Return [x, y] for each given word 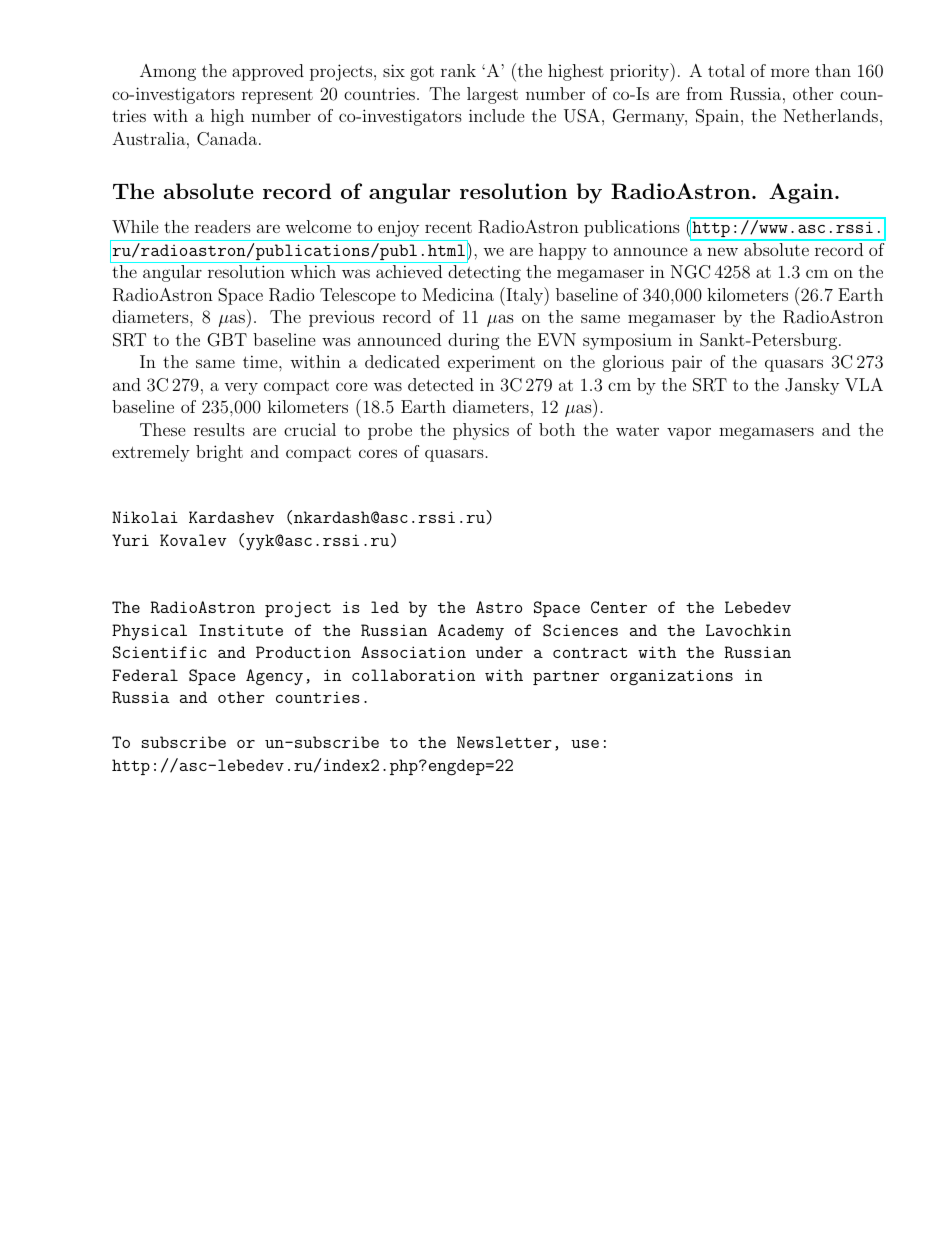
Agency [274, 677]
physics [481, 431]
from [704, 93]
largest [492, 95]
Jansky [812, 386]
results [219, 429]
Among [168, 72]
